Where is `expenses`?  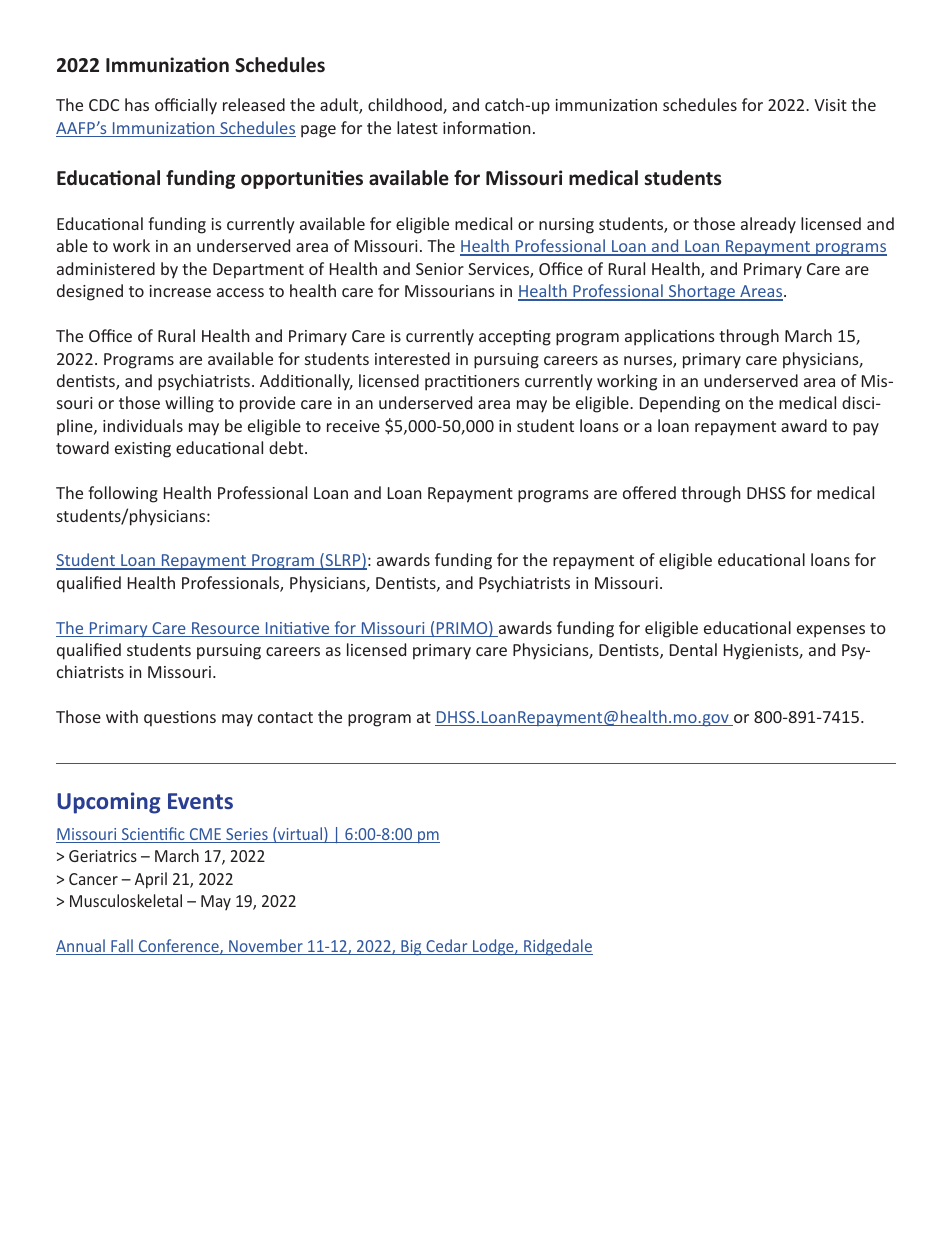
expenses is located at coordinates (831, 631).
